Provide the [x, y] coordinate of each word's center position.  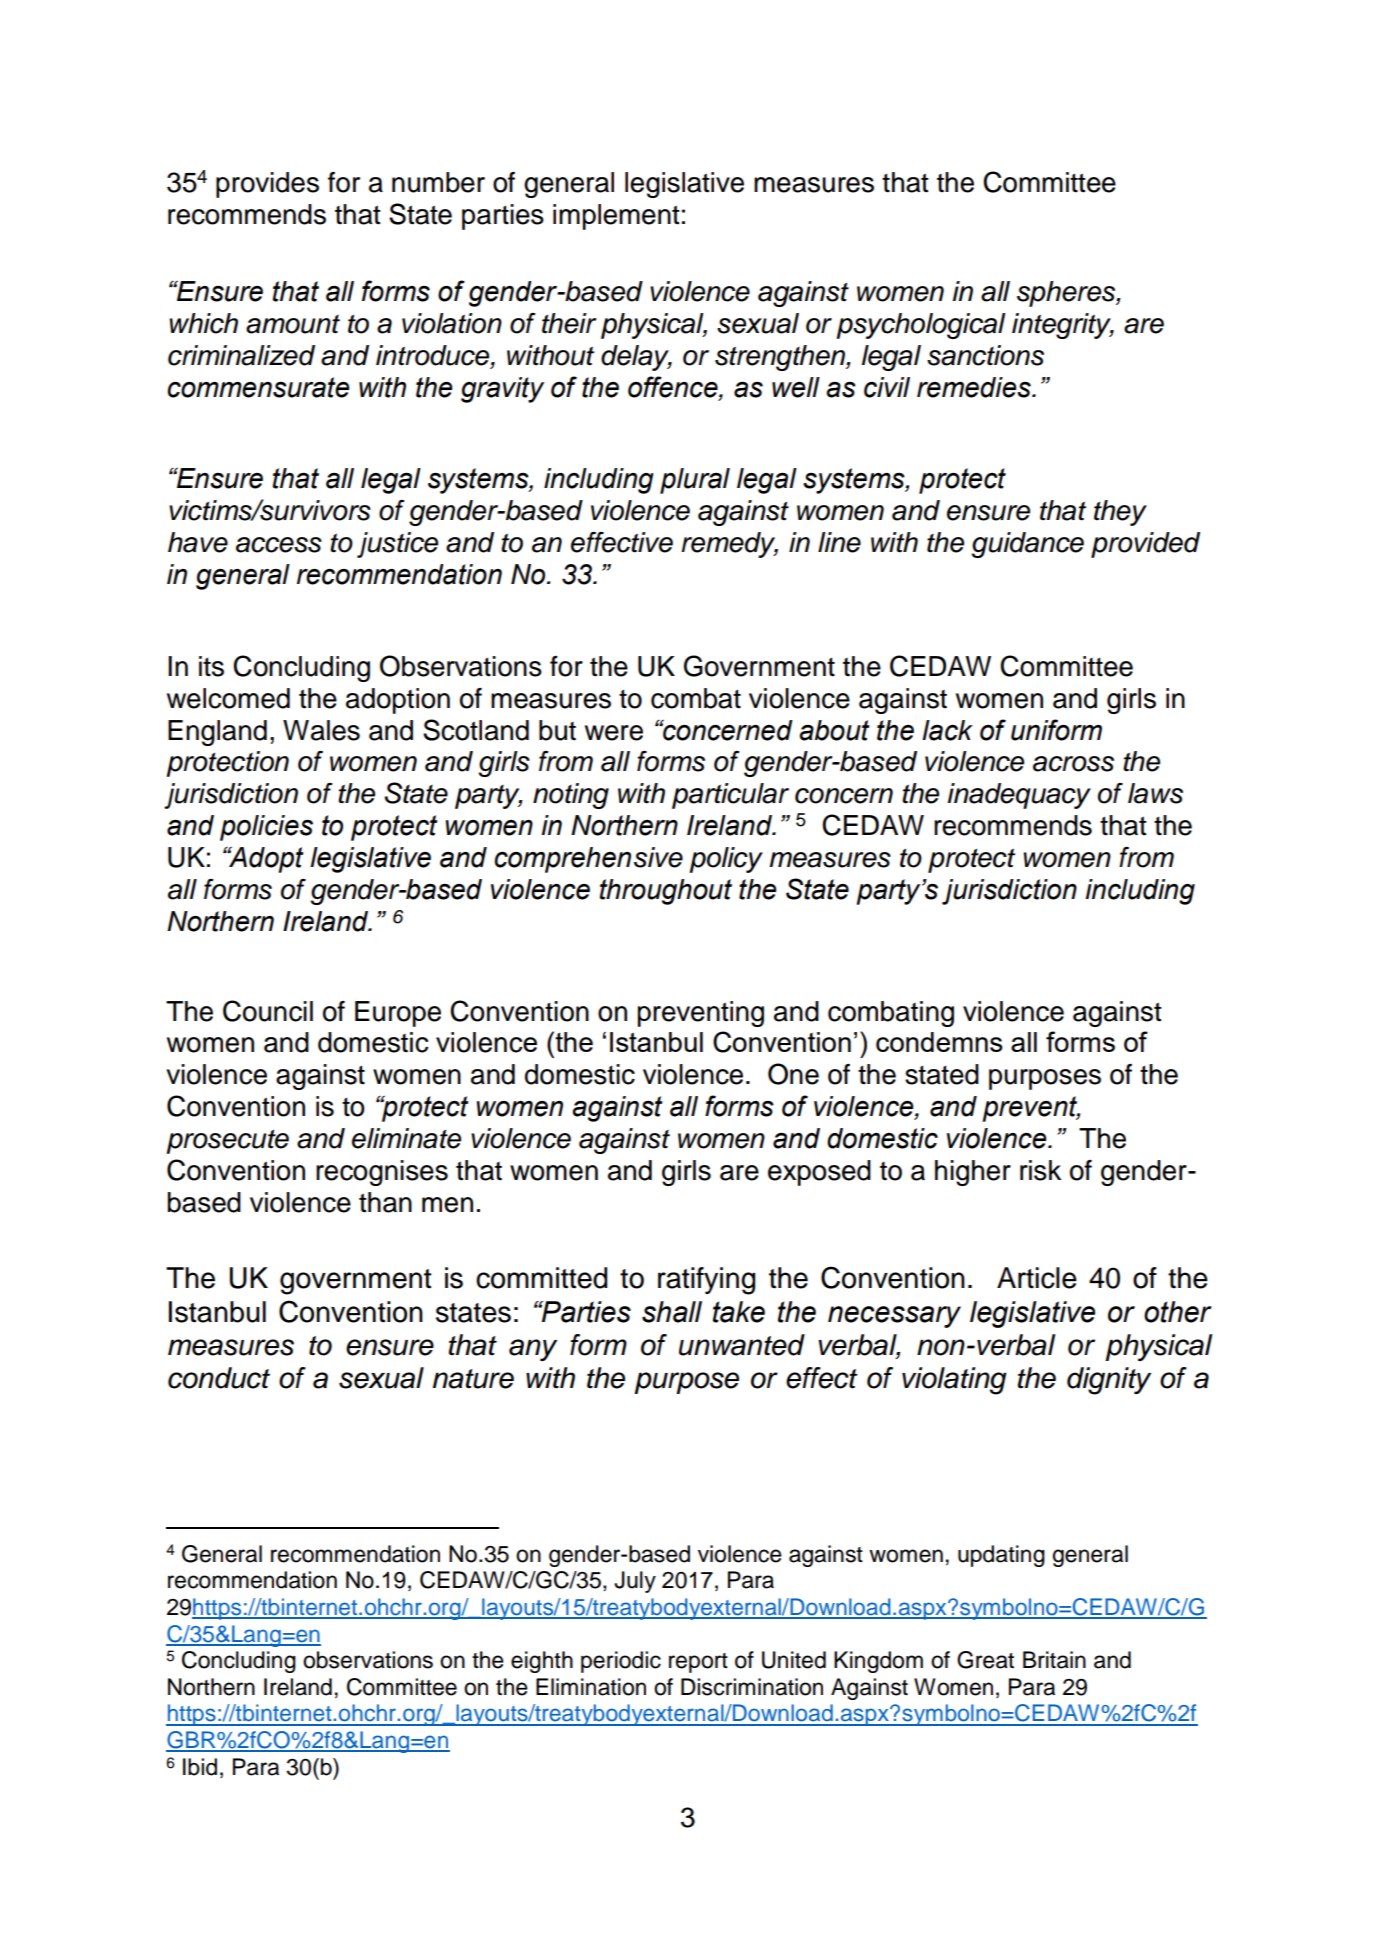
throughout [666, 892]
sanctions [985, 355]
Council [268, 1011]
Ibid [200, 1767]
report [698, 1663]
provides [267, 185]
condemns [939, 1042]
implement [616, 217]
